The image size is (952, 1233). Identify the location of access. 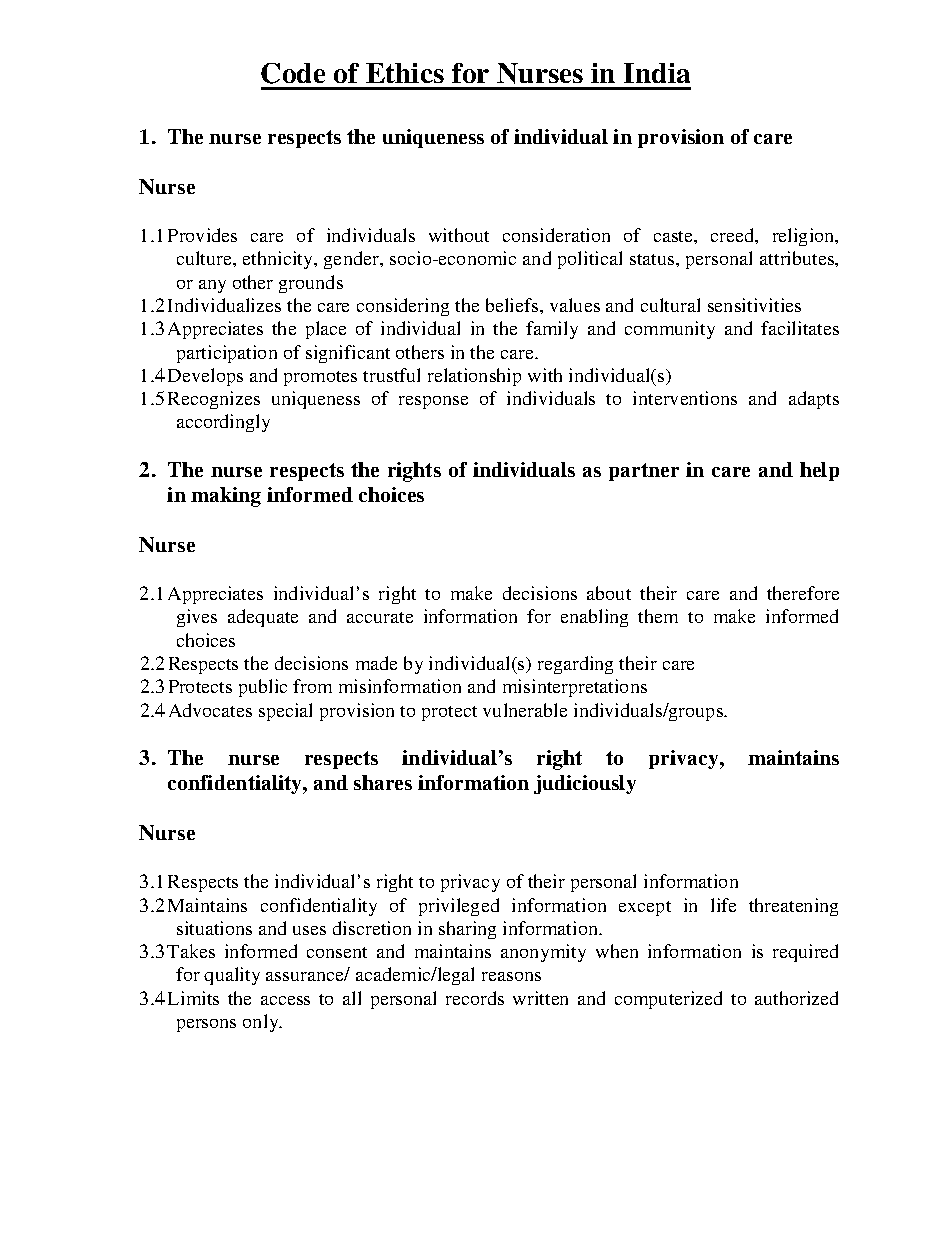
(285, 1000).
